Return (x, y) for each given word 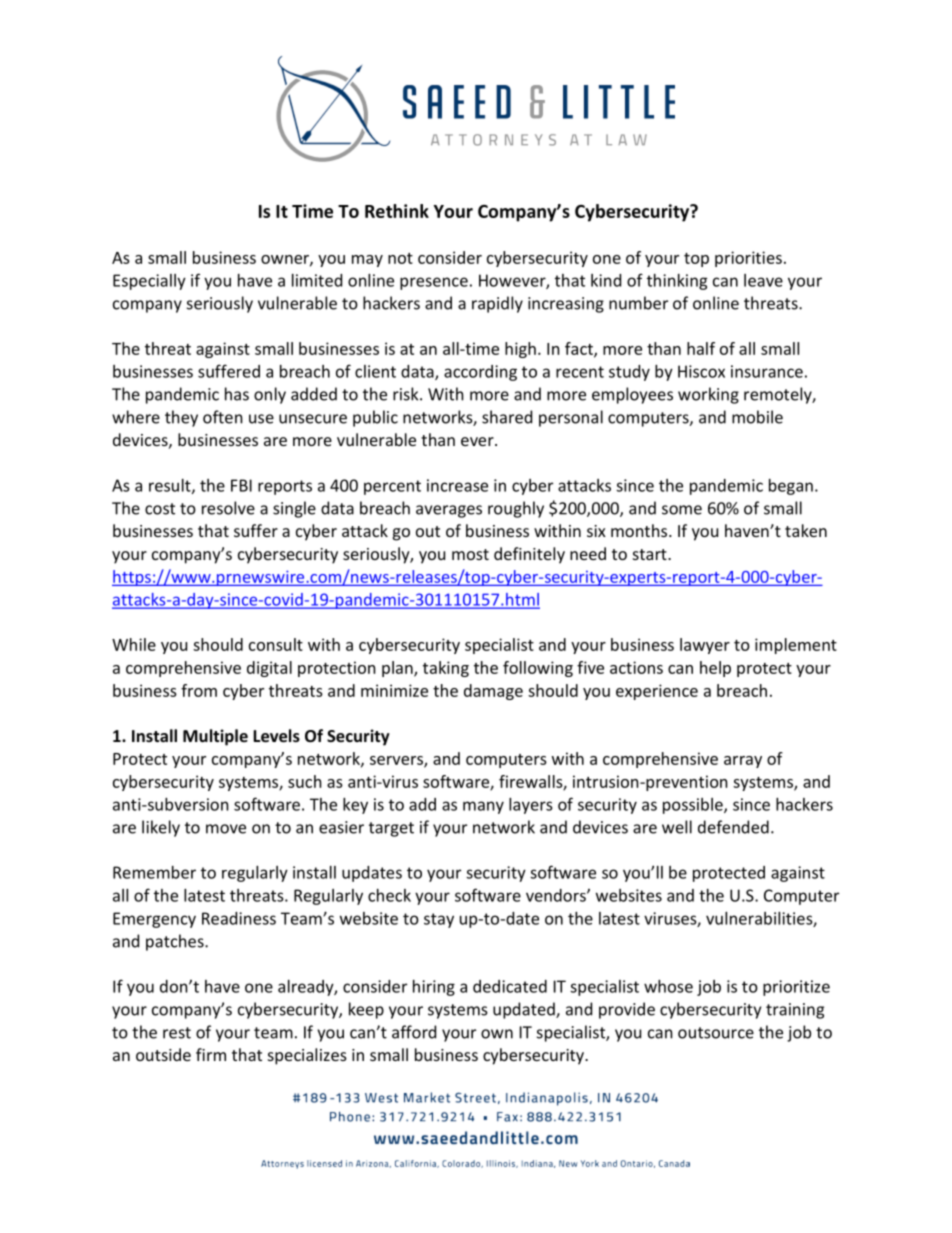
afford (414, 1032)
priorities (748, 259)
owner (286, 260)
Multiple (215, 737)
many (483, 807)
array (743, 762)
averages (449, 511)
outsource (716, 1033)
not (400, 258)
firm (211, 1054)
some (682, 510)
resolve (228, 508)
